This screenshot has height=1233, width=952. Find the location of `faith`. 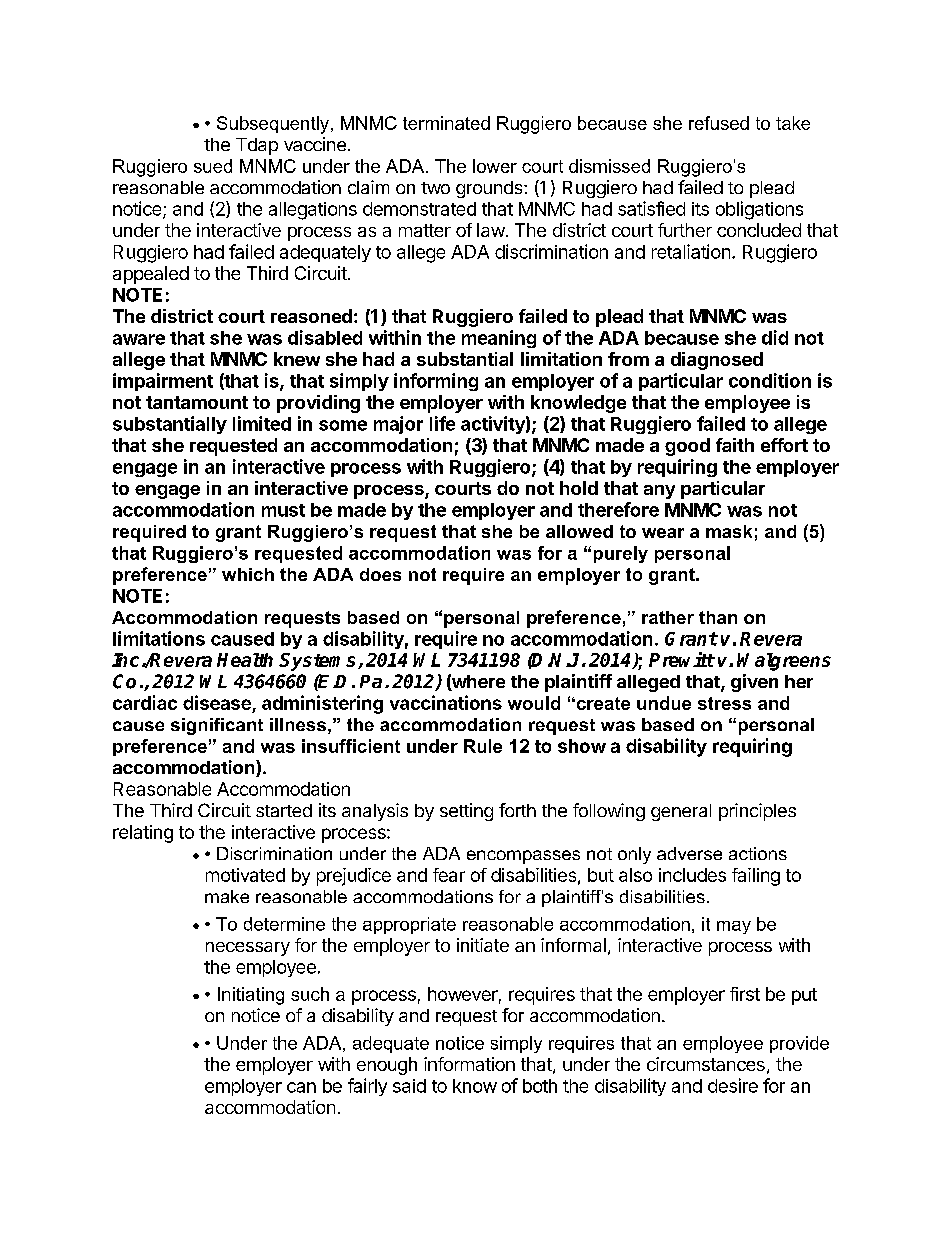

faith is located at coordinates (735, 445).
